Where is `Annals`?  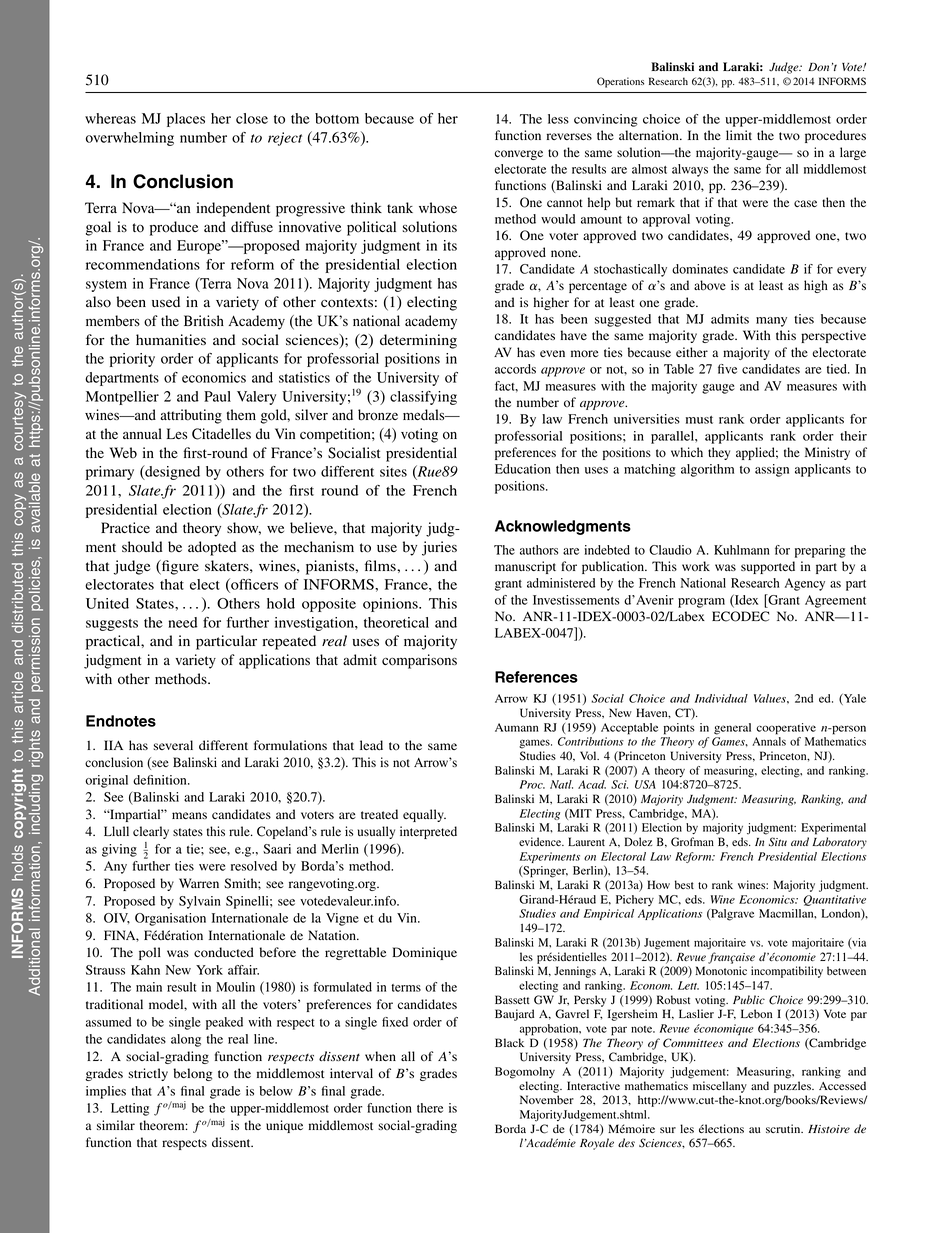
Annals is located at coordinates (769, 741).
